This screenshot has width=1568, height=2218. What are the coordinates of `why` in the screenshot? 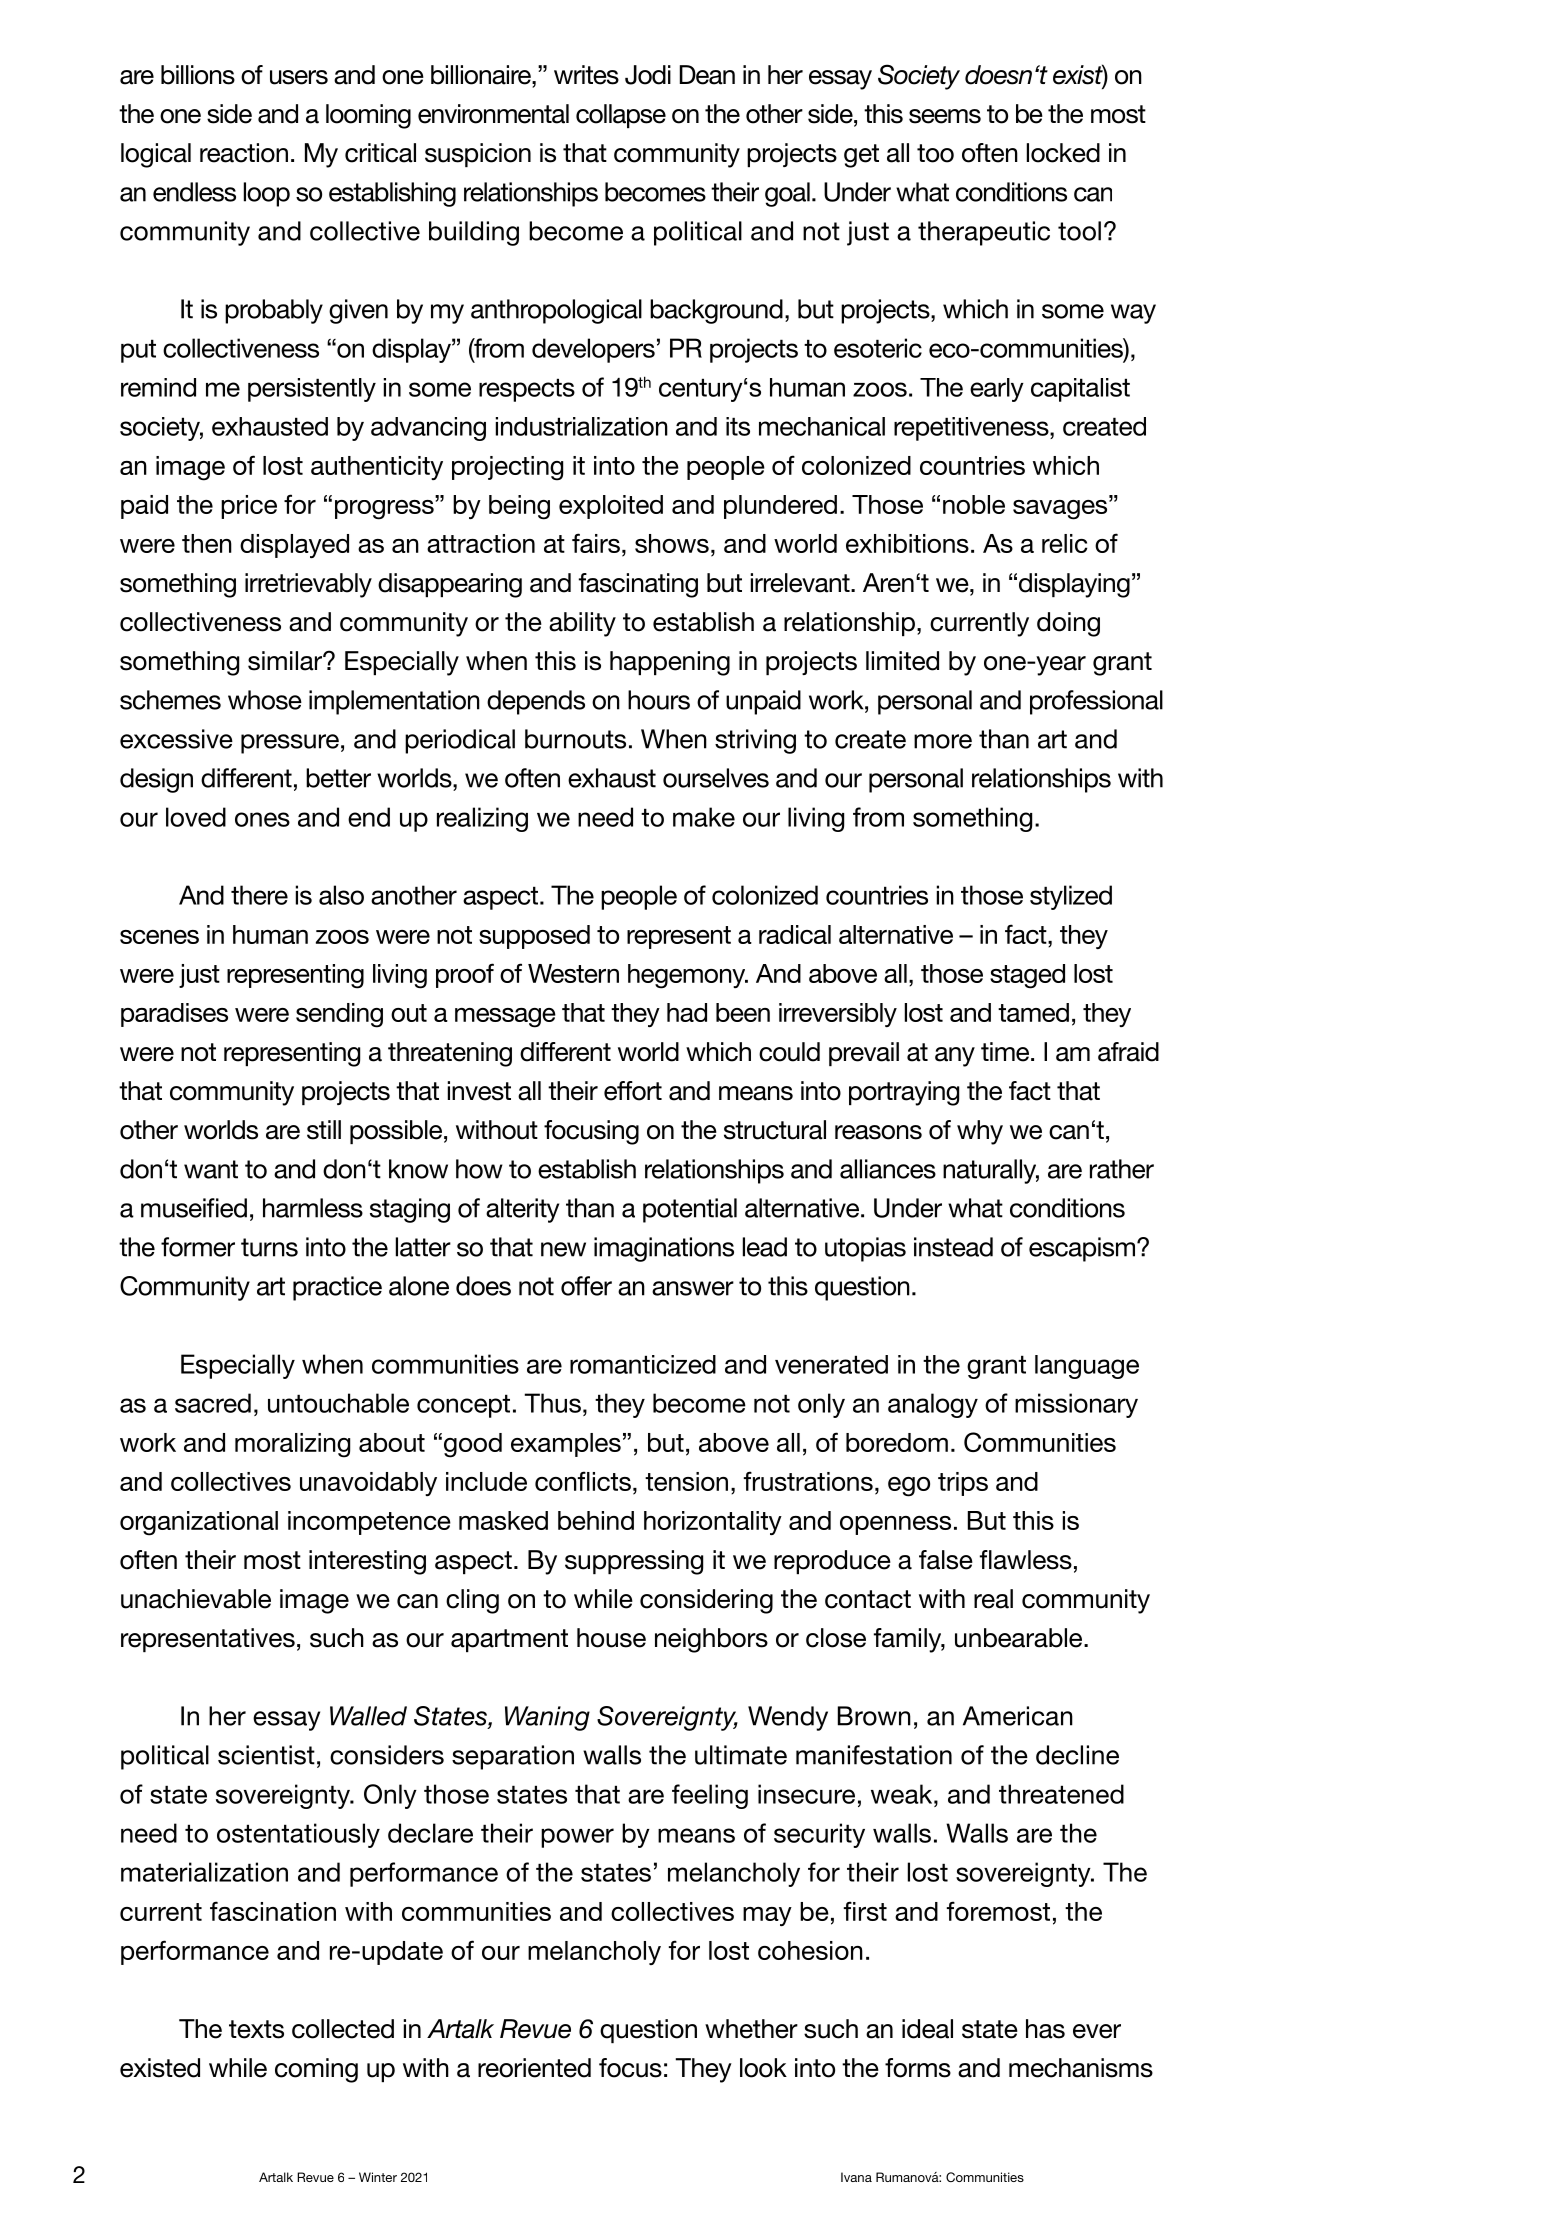 It's located at (980, 1132).
